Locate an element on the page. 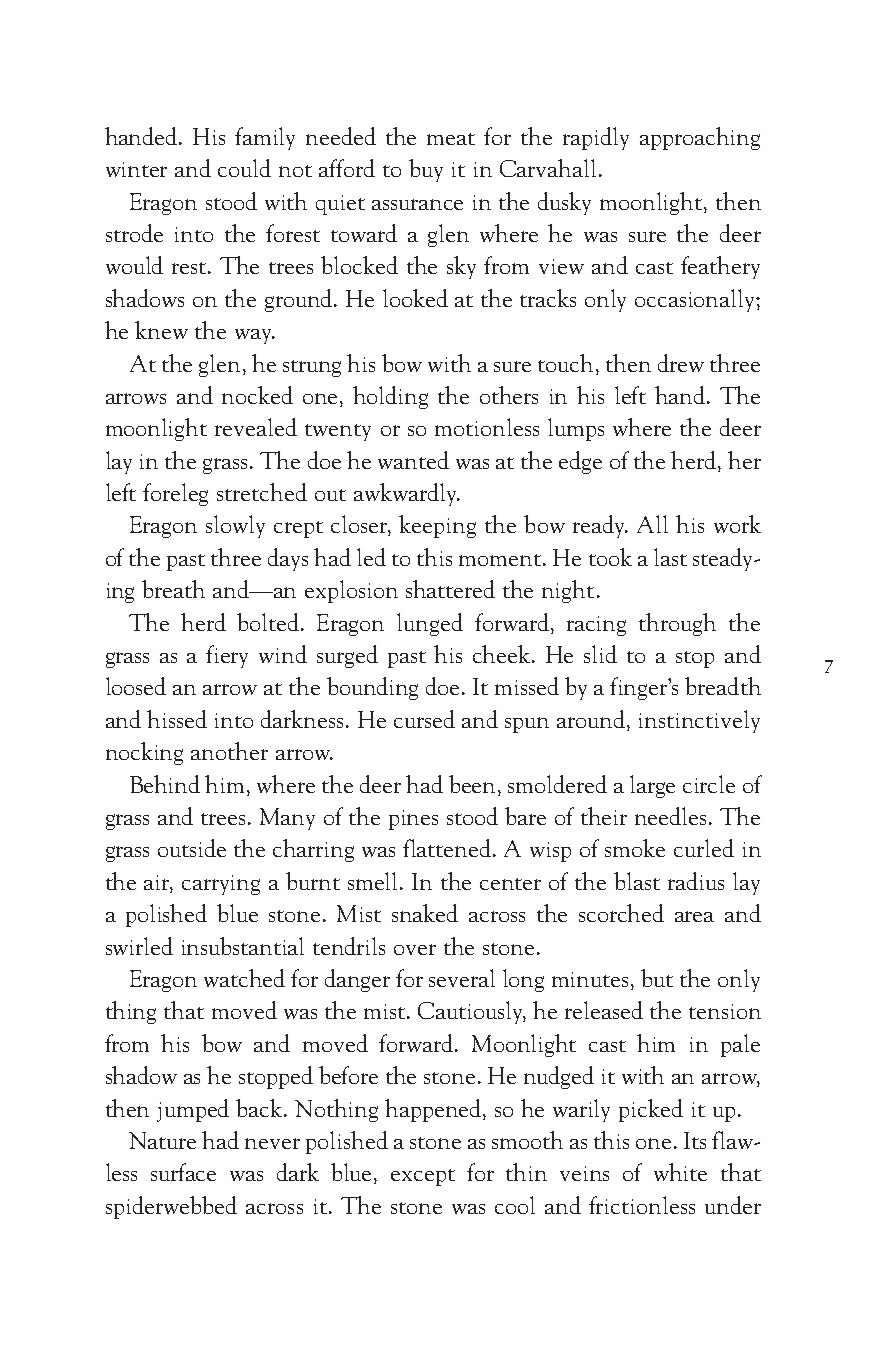 The image size is (892, 1372). ready is located at coordinates (600, 526).
